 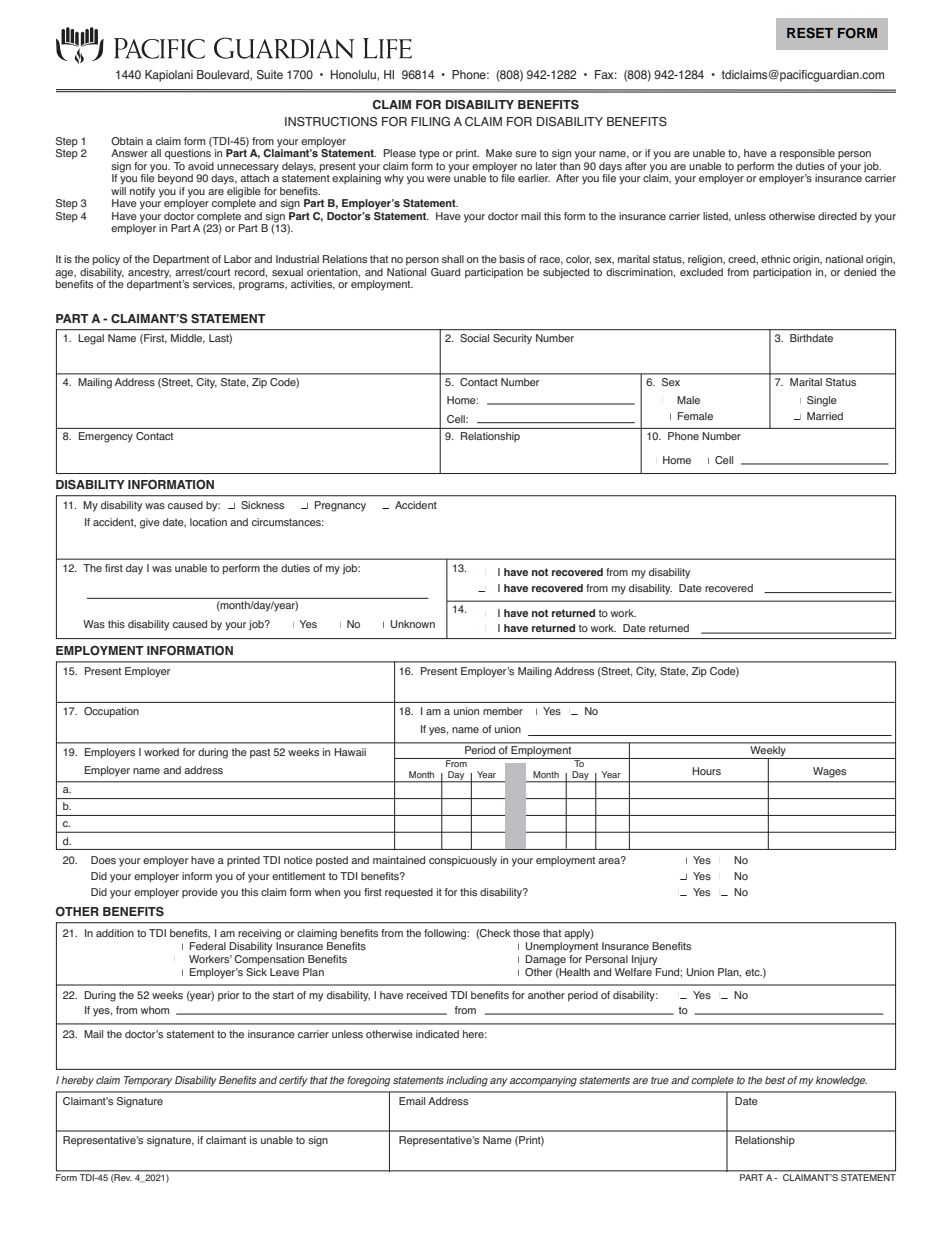 I want to click on Temporary, so click(x=148, y=1081).
